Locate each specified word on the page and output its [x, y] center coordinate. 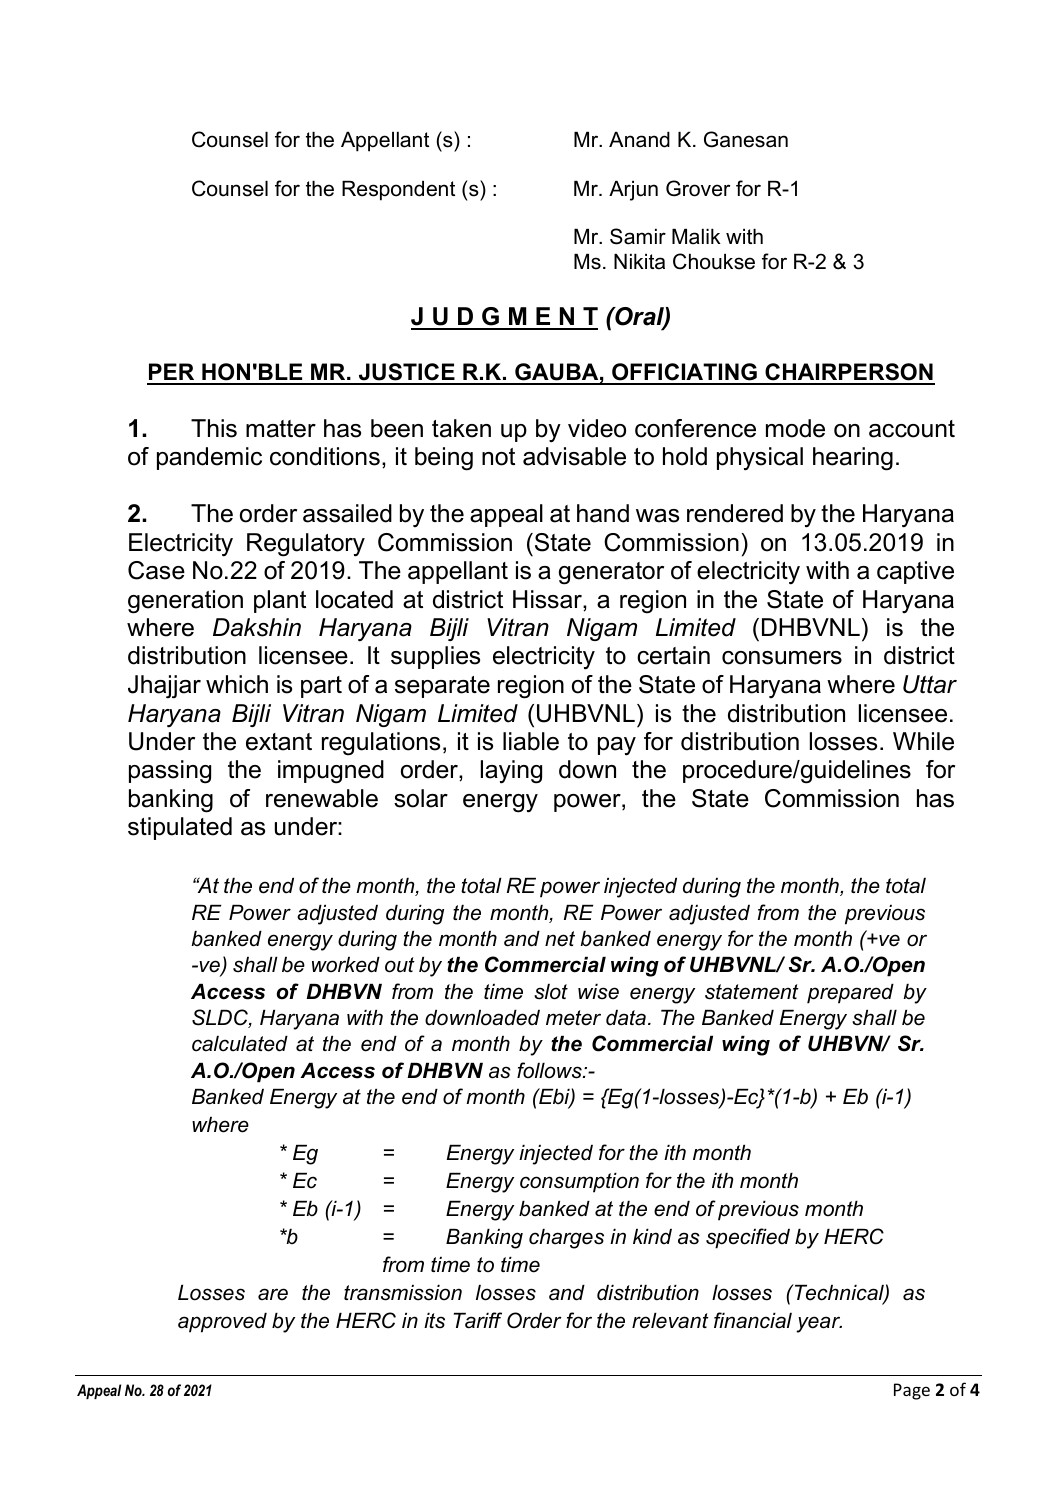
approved [222, 1323]
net [560, 939]
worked [346, 965]
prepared [850, 994]
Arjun [633, 191]
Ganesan [746, 139]
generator [611, 573]
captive [915, 572]
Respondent [398, 191]
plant [280, 601]
